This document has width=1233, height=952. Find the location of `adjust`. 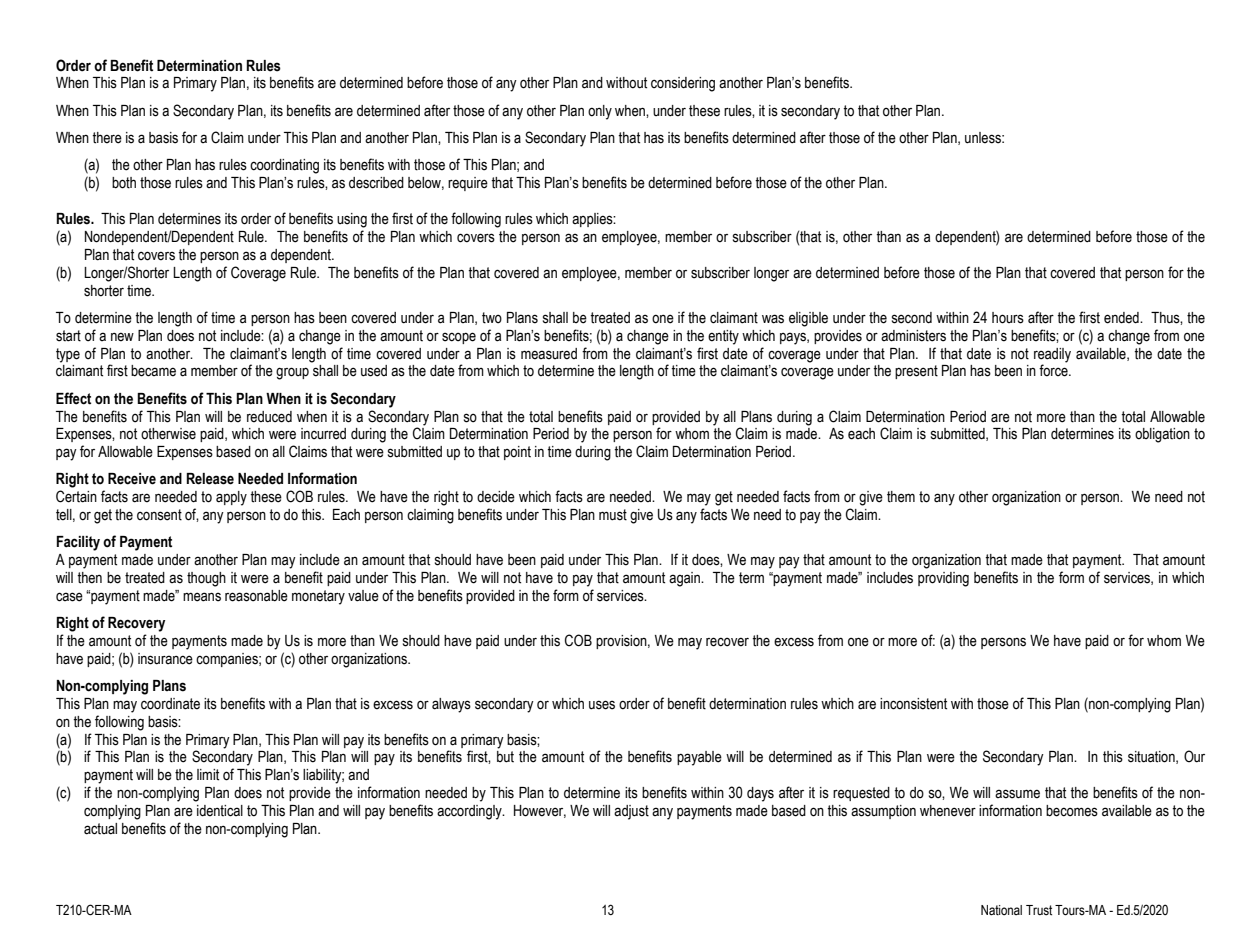

adjust is located at coordinates (631, 812).
